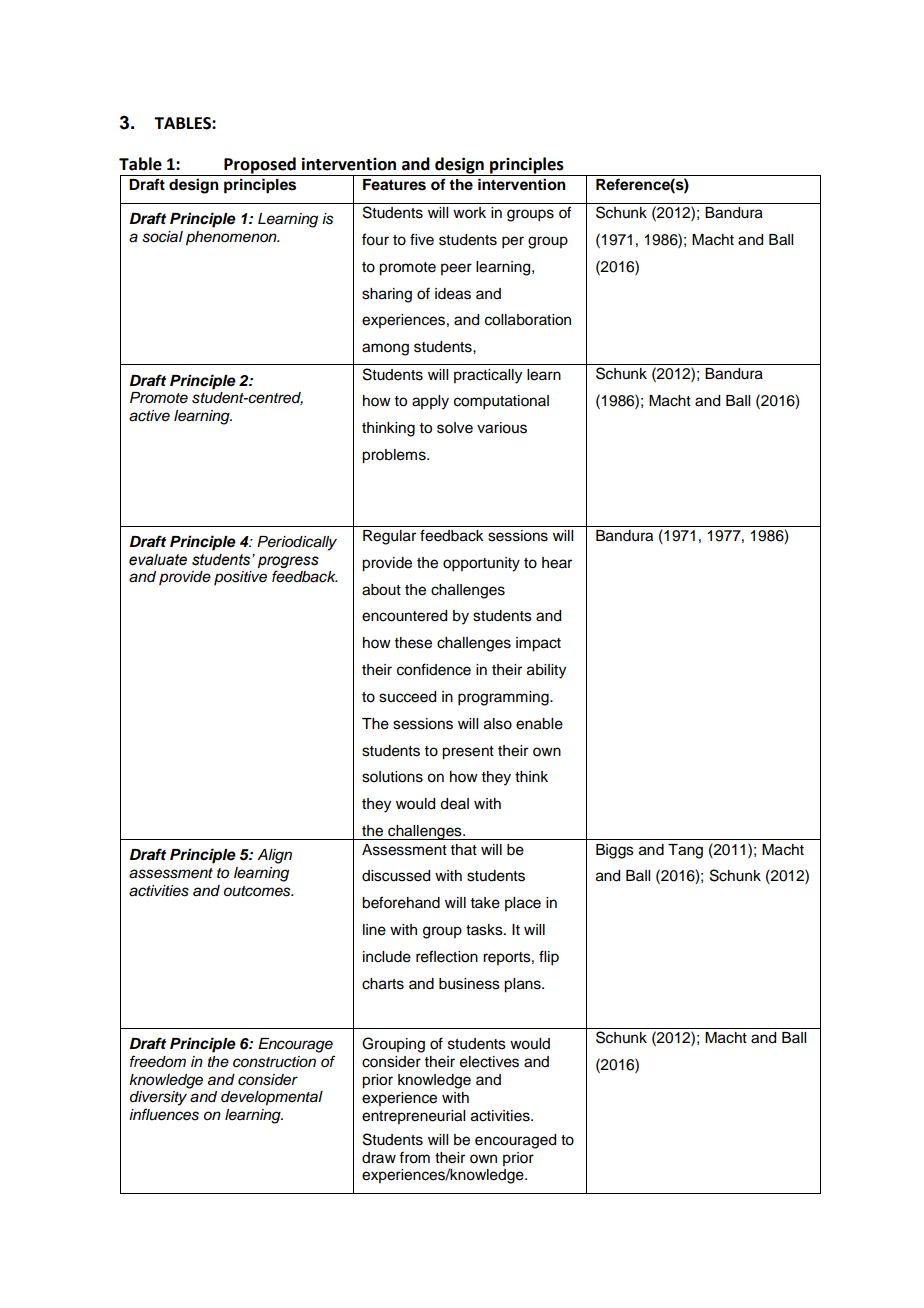 The width and height of the screenshot is (924, 1308). Describe the element at coordinates (489, 1062) in the screenshot. I see `electives` at that location.
